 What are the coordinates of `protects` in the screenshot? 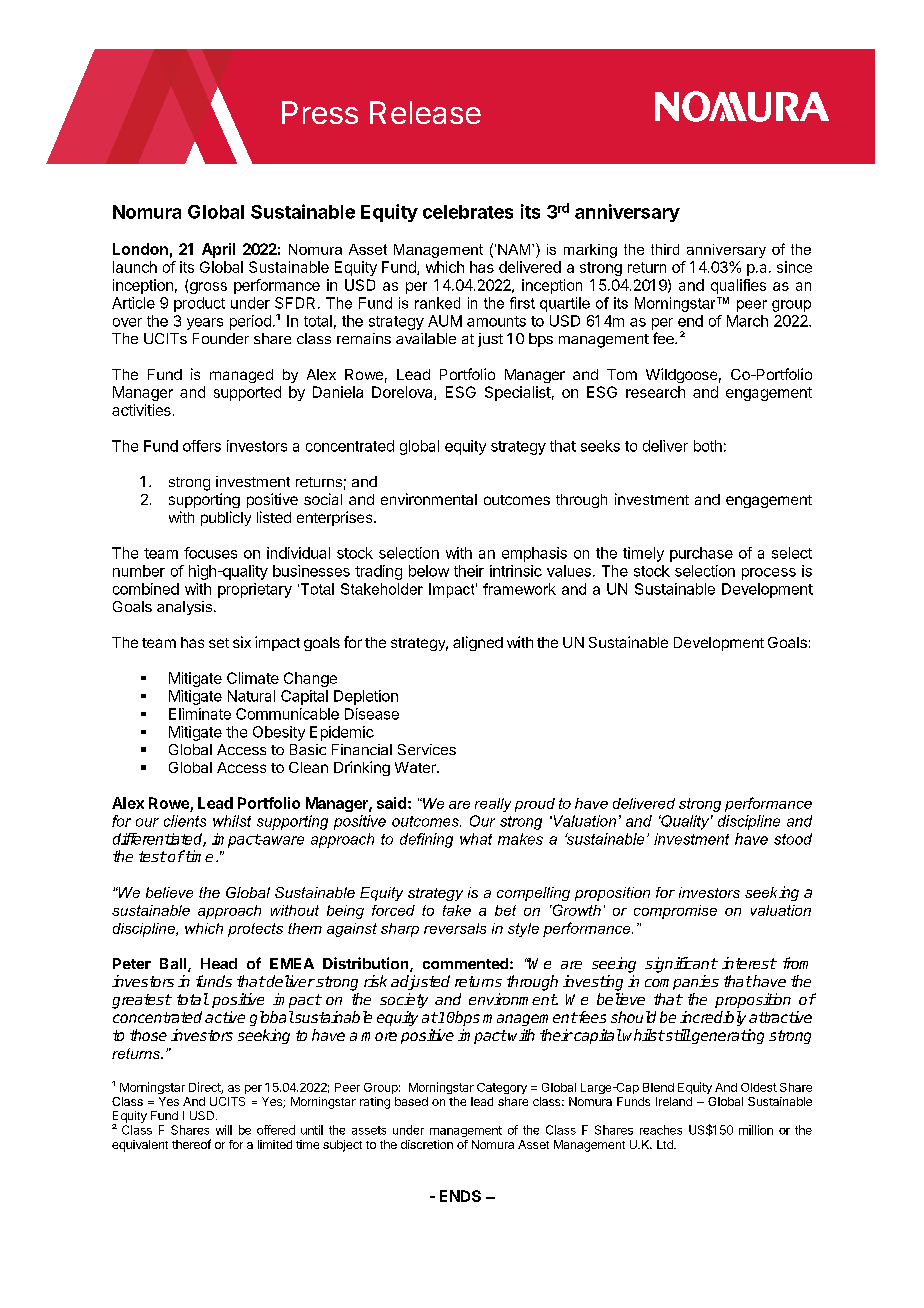 It's located at (255, 930).
